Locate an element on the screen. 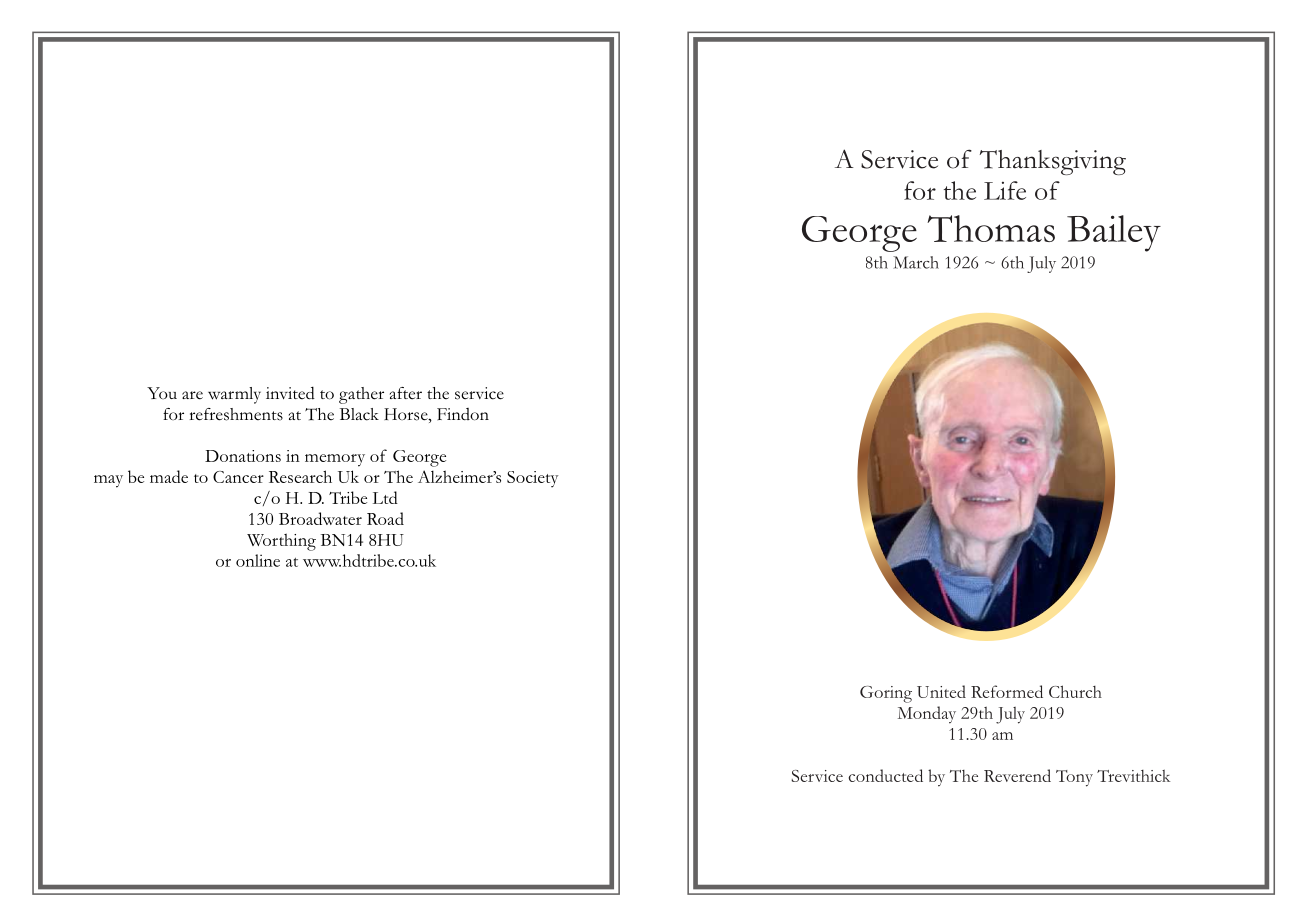  warmly is located at coordinates (234, 395).
